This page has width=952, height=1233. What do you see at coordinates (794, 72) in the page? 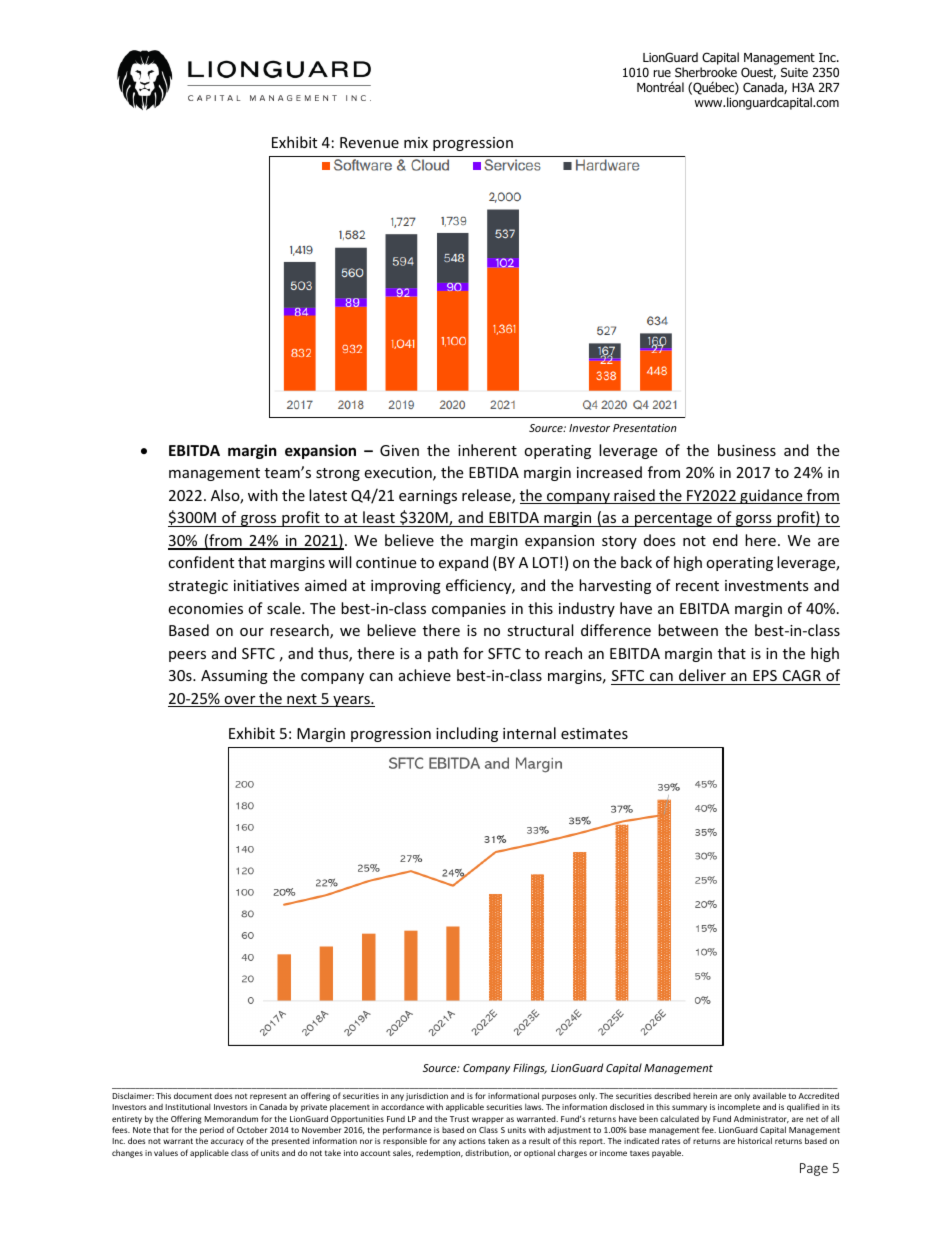
I see `Suite` at bounding box center [794, 72].
